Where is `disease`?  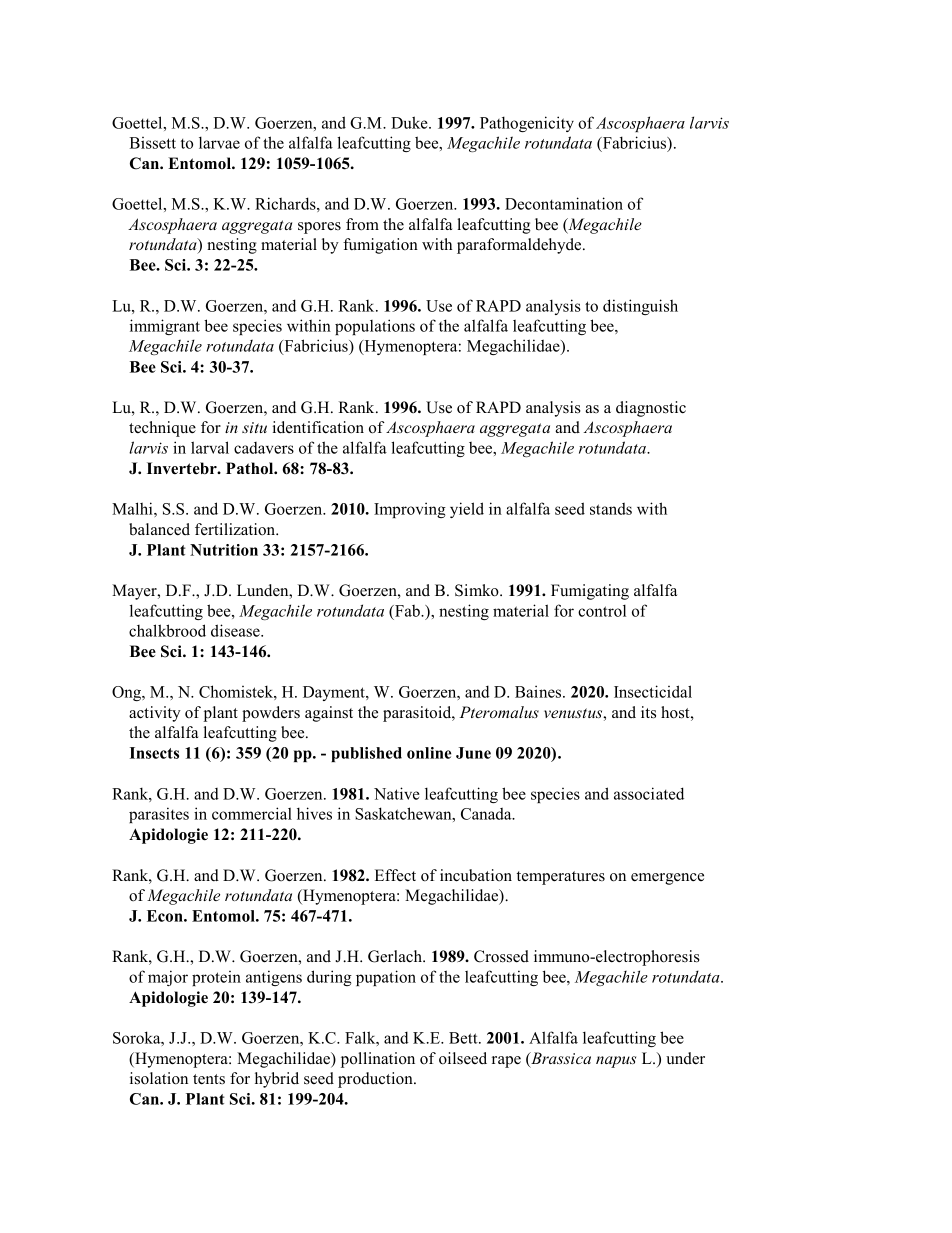 disease is located at coordinates (236, 630).
